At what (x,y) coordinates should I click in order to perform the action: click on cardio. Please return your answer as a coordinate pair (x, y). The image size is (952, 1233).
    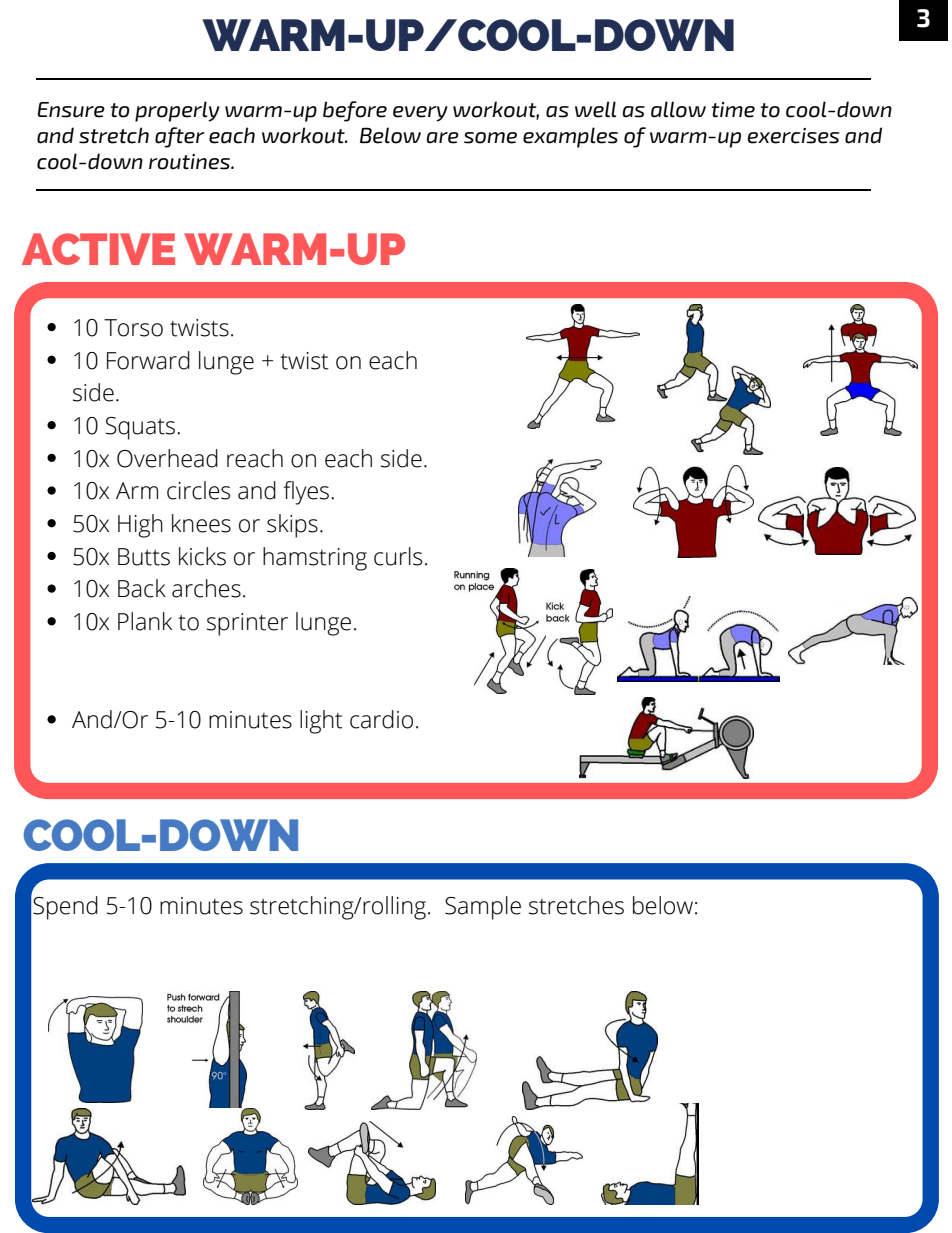
    Looking at the image, I should click on (381, 719).
